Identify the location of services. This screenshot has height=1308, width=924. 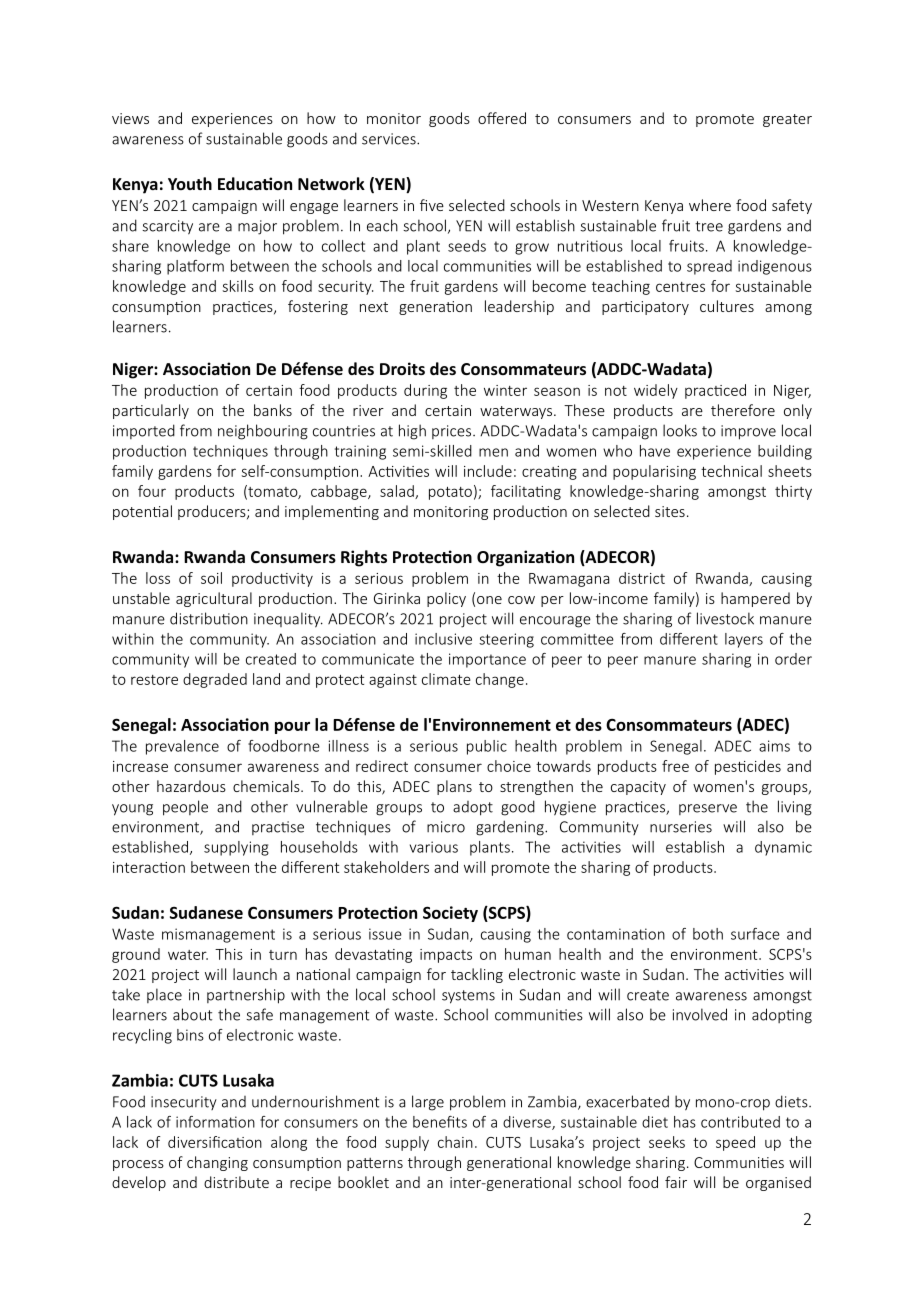
(390, 139).
